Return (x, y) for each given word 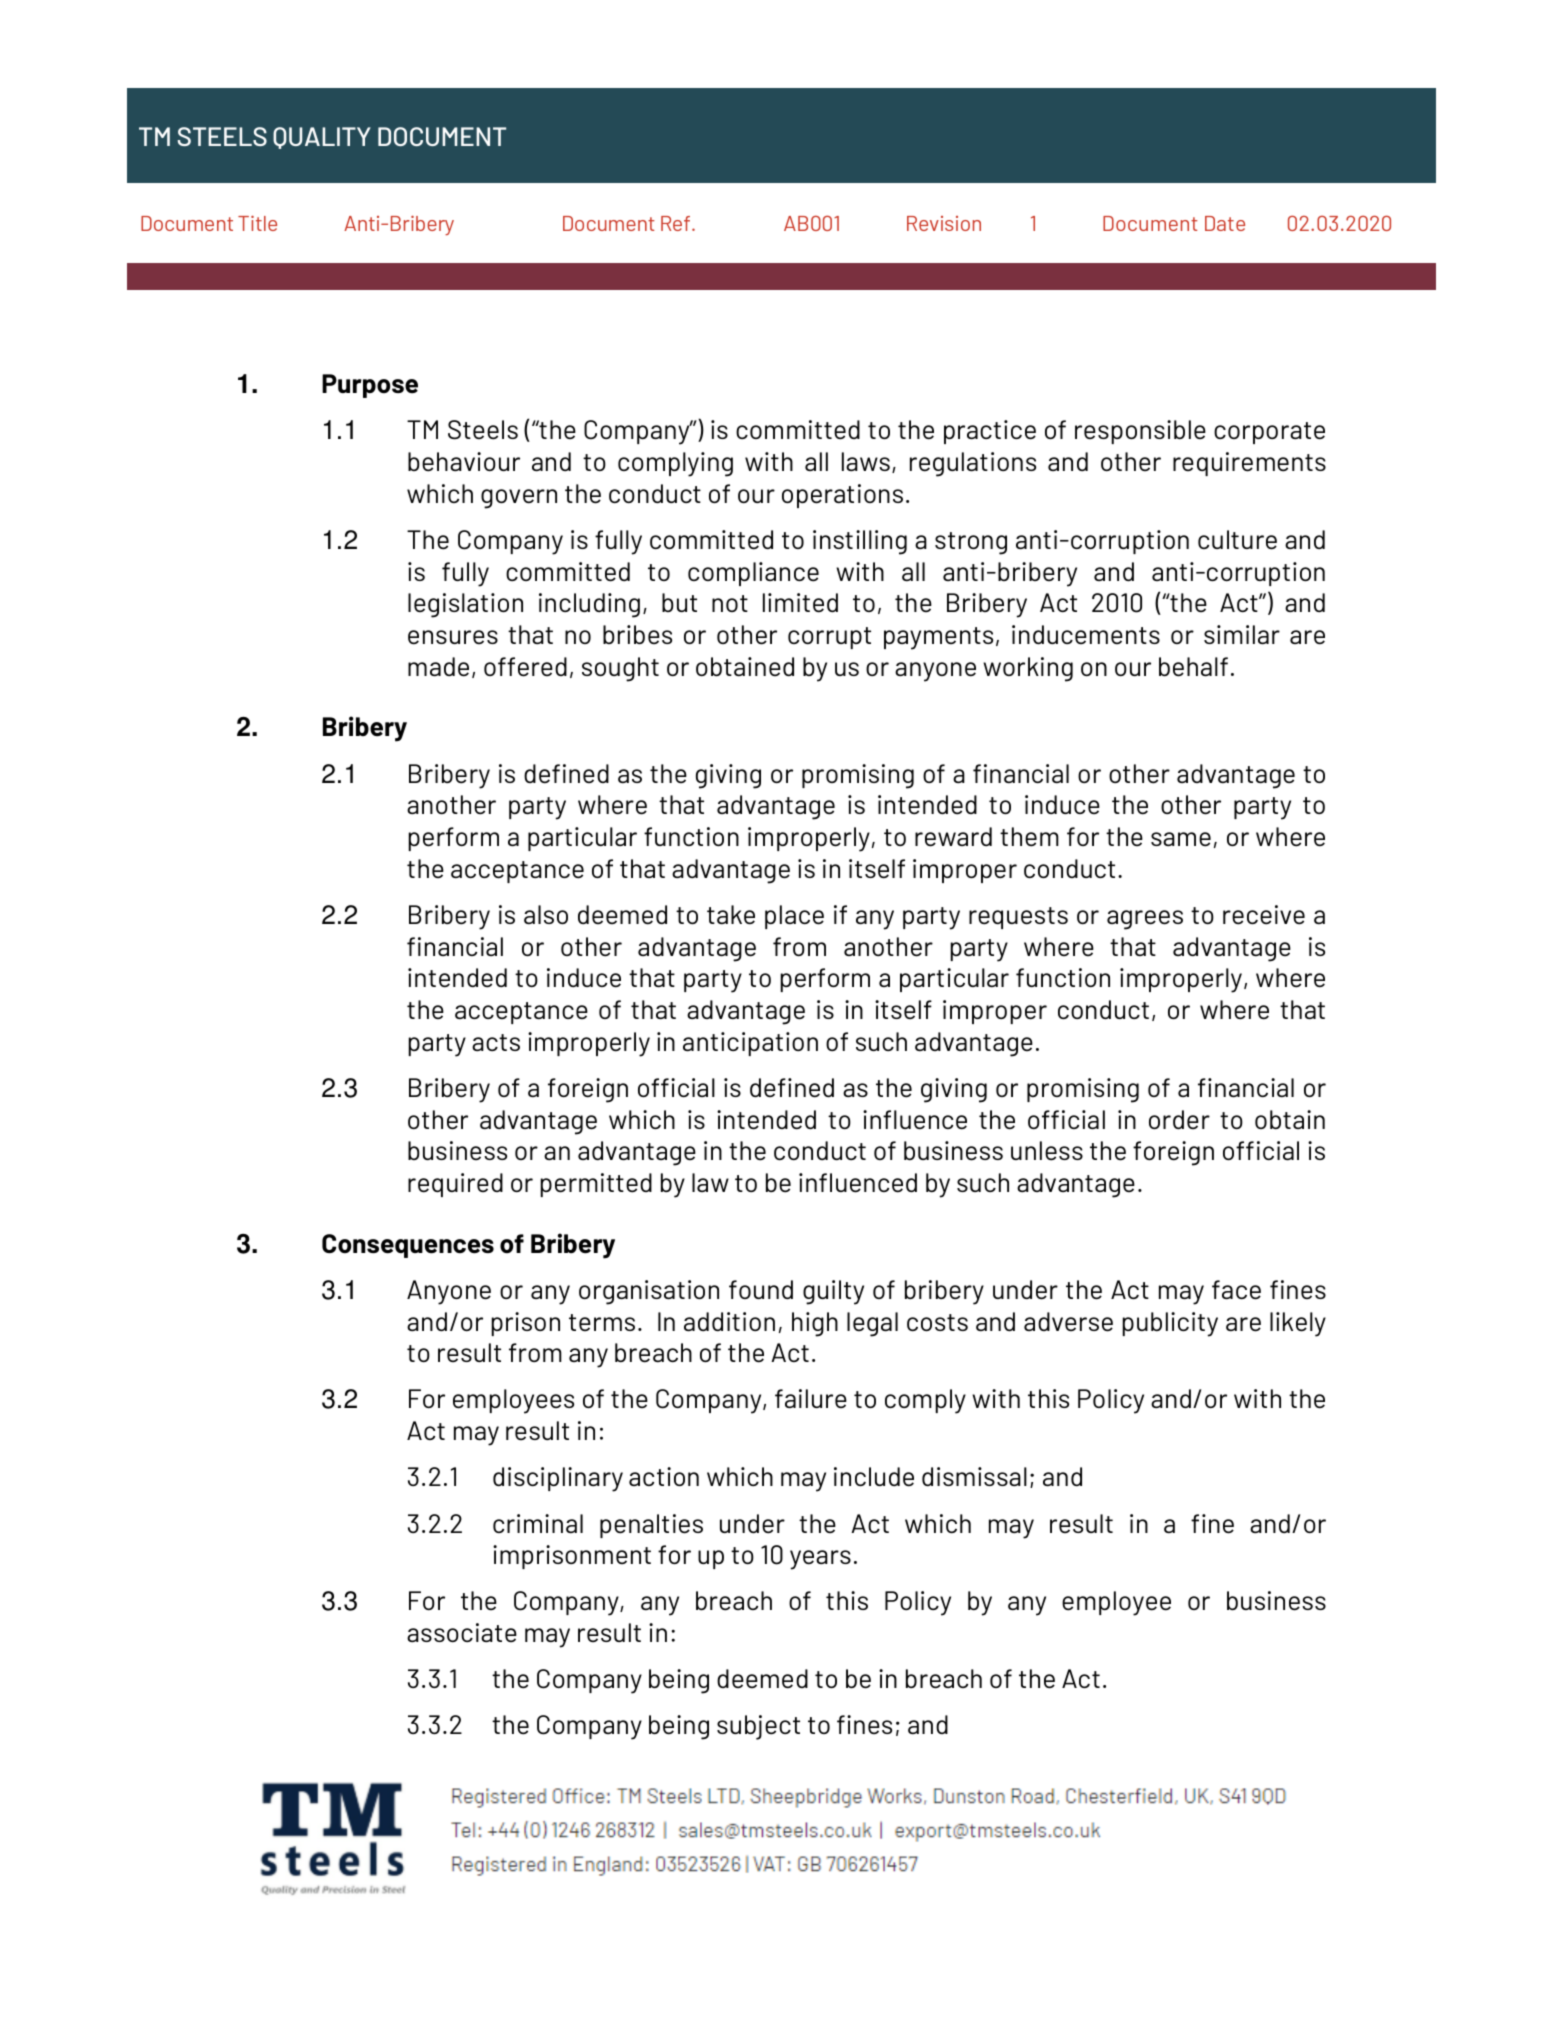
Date (1225, 223)
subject (758, 1727)
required (455, 1185)
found (761, 1289)
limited (800, 603)
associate (462, 1632)
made (438, 667)
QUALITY (322, 138)
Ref (677, 223)
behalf (1193, 667)
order (1179, 1119)
